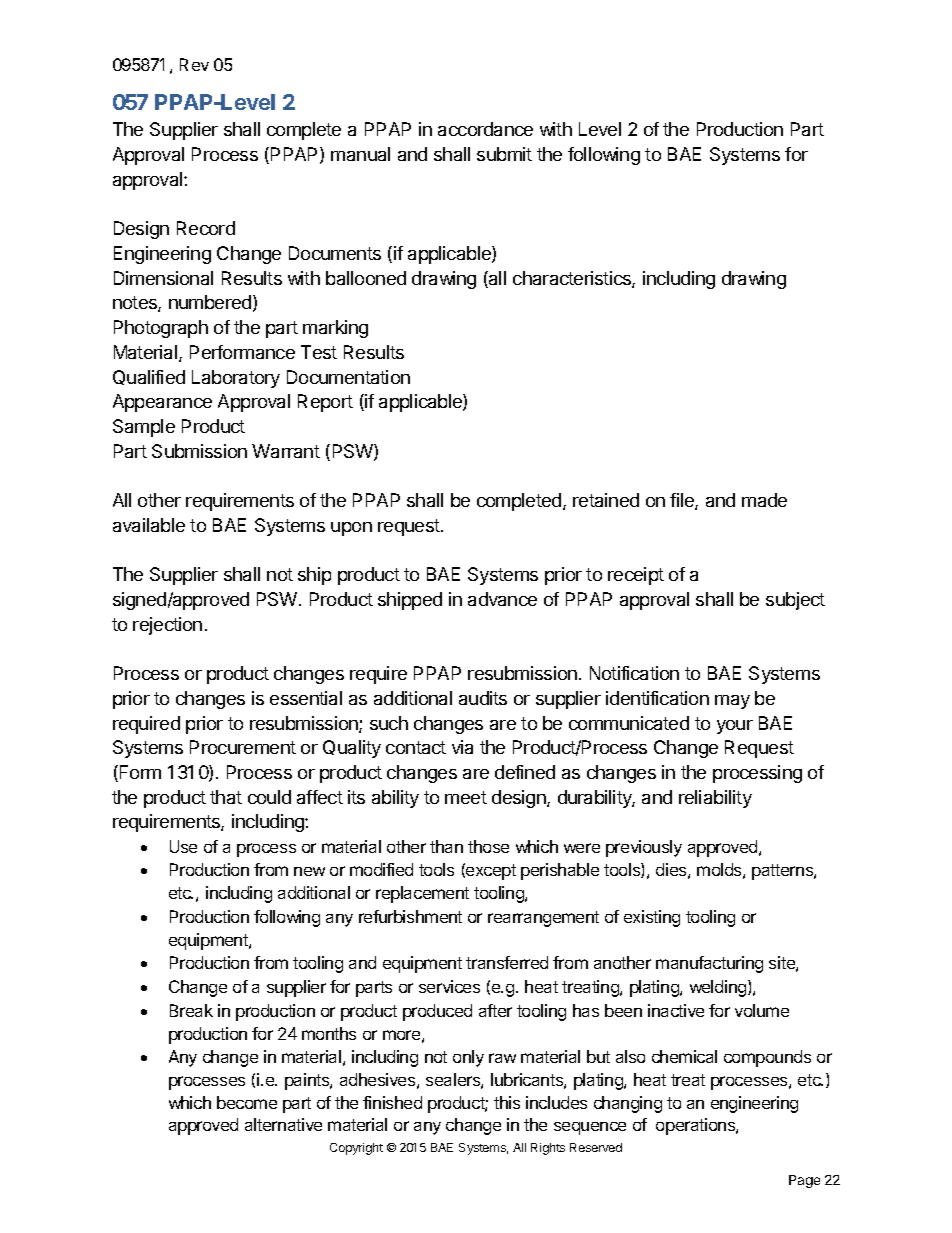 Image resolution: width=952 pixels, height=1233 pixels. What do you see at coordinates (236, 379) in the document?
I see `Laboratory` at bounding box center [236, 379].
